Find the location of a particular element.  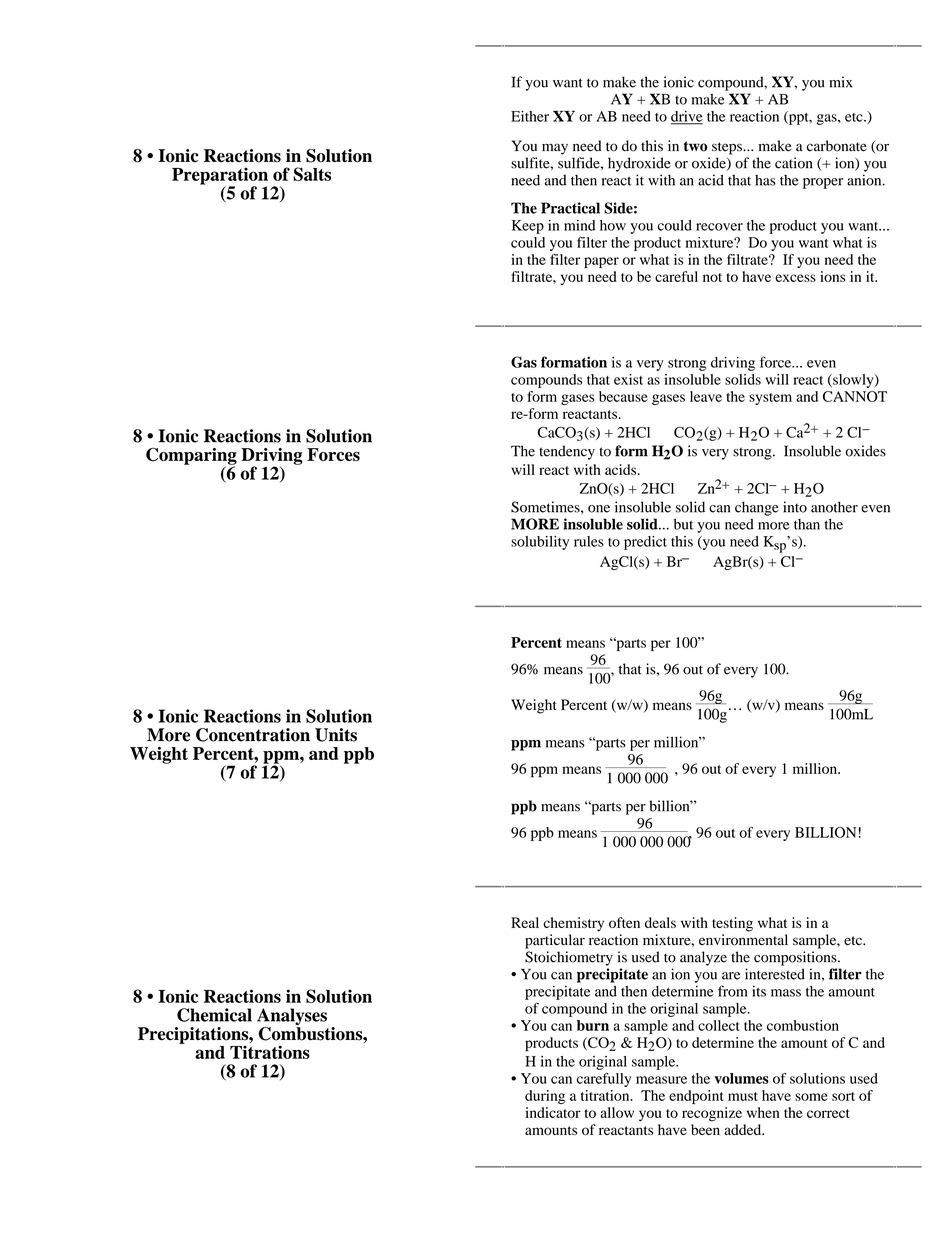

Real is located at coordinates (525, 922).
